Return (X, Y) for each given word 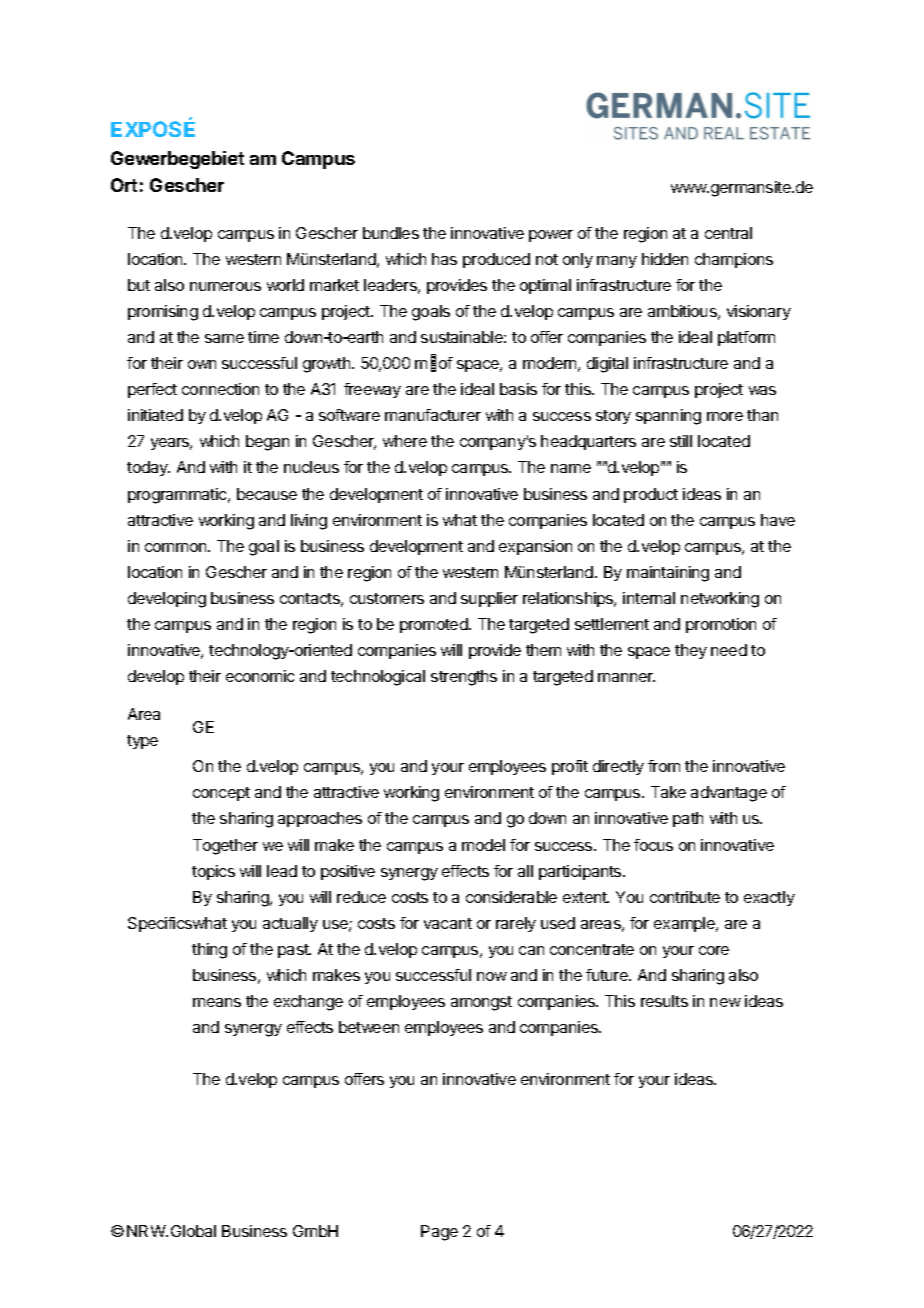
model (483, 845)
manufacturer (433, 415)
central (728, 233)
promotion (721, 625)
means (217, 1002)
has (444, 259)
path (688, 819)
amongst (481, 1003)
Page (439, 1233)
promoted (435, 625)
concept (221, 794)
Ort (124, 185)
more (725, 416)
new (725, 1002)
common (177, 547)
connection (220, 389)
